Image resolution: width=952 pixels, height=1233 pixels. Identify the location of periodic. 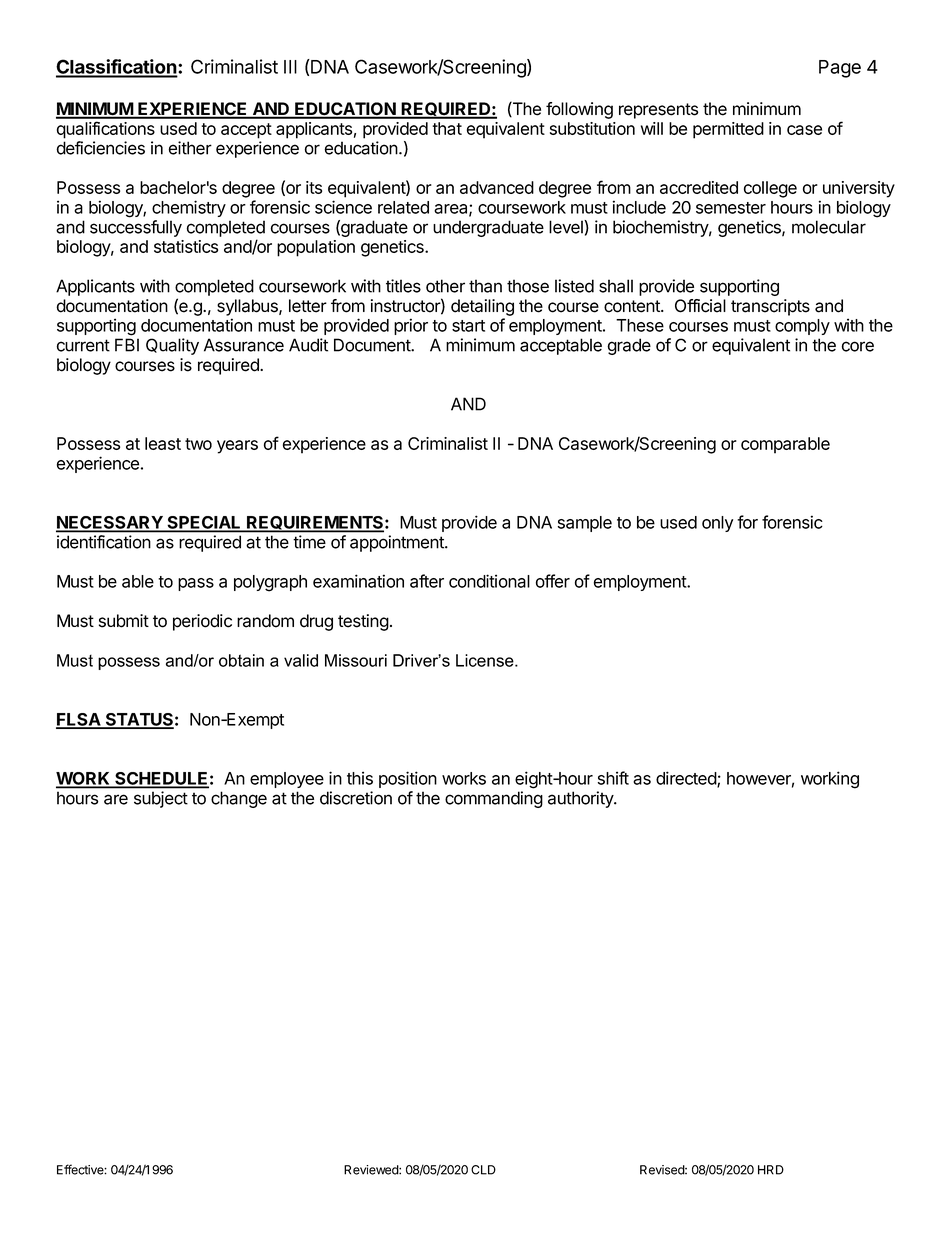
(202, 622).
